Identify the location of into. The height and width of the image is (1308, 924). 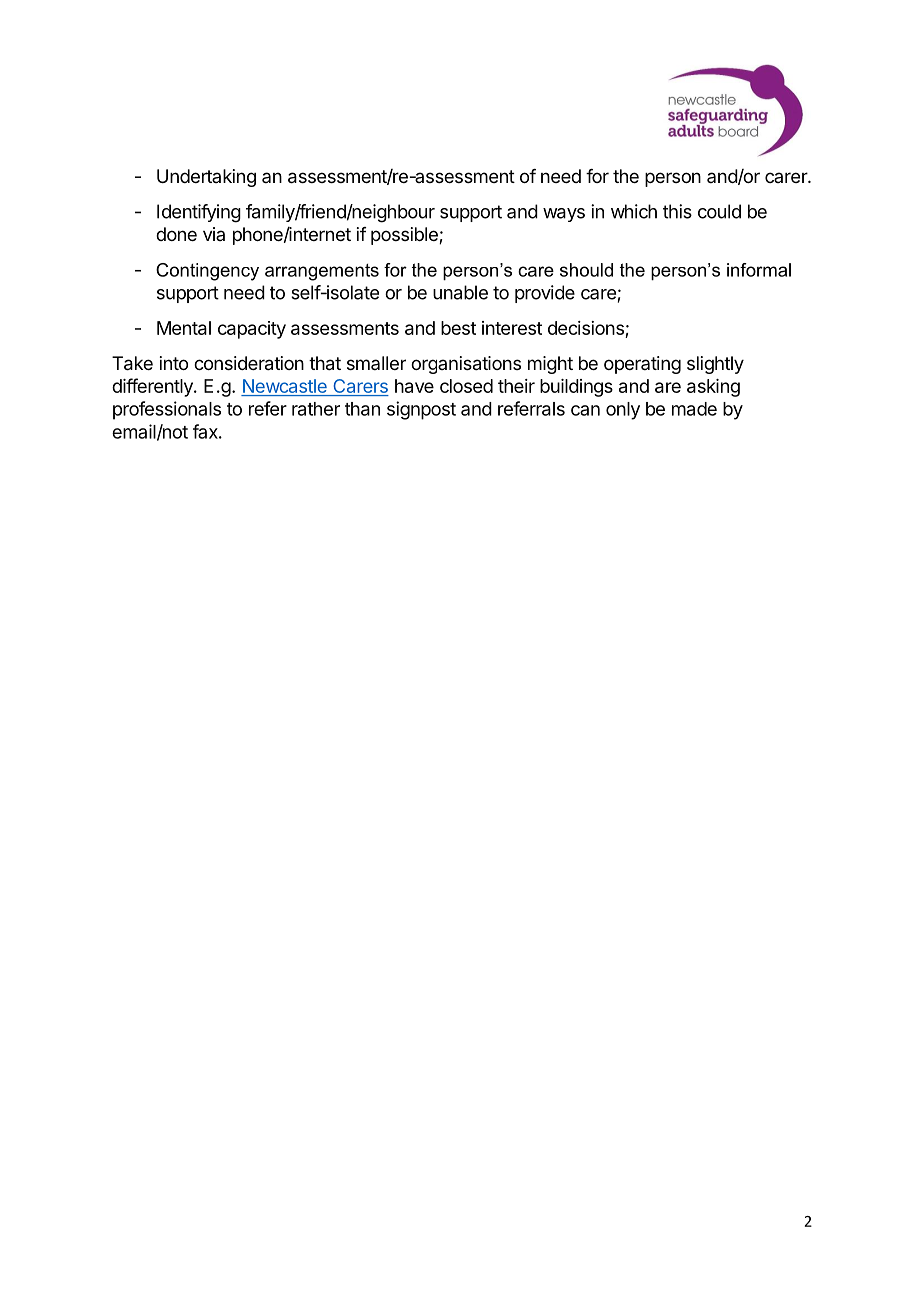
(174, 363).
